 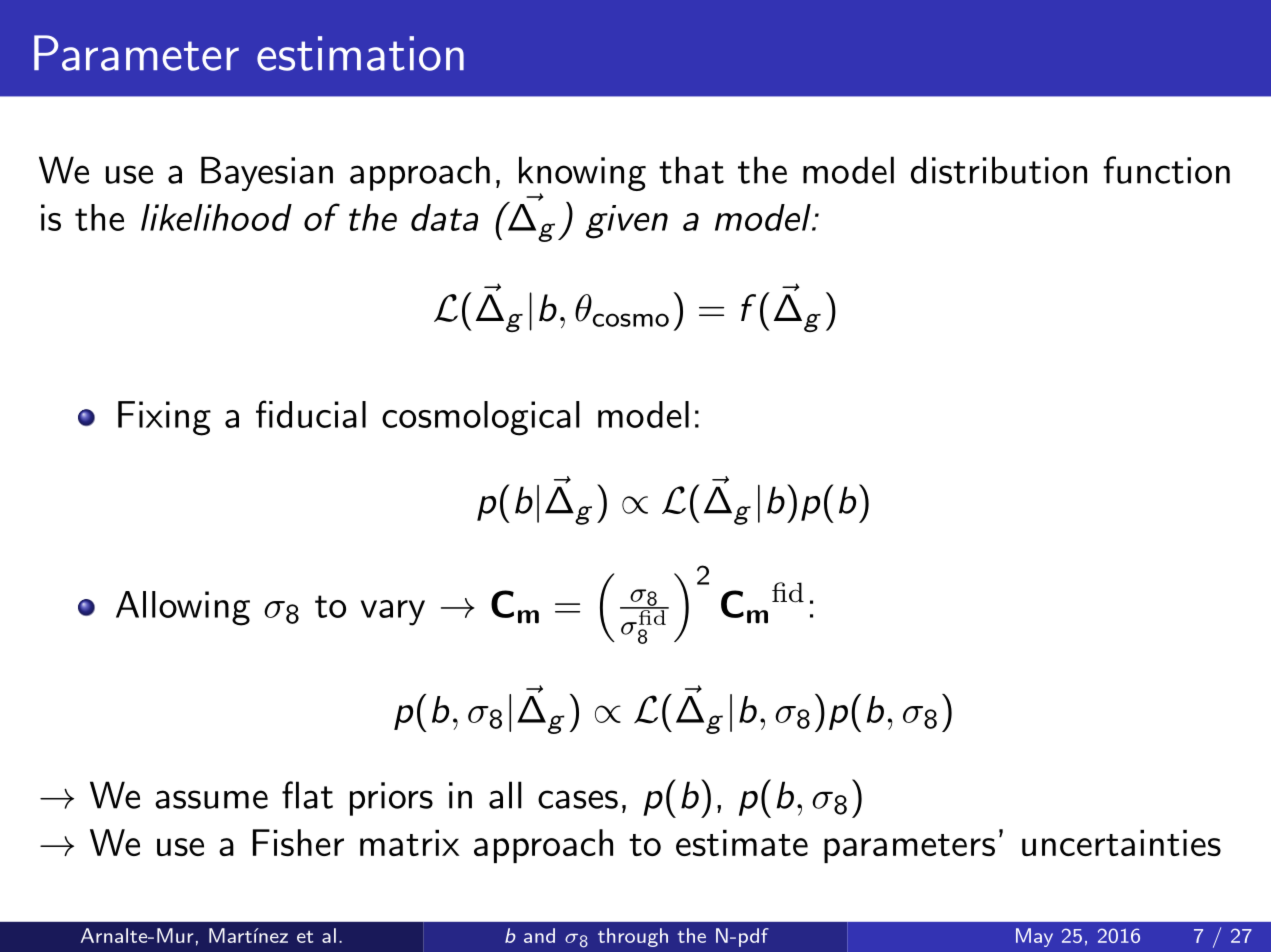 What do you see at coordinates (1166, 170) in the screenshot?
I see `function` at bounding box center [1166, 170].
